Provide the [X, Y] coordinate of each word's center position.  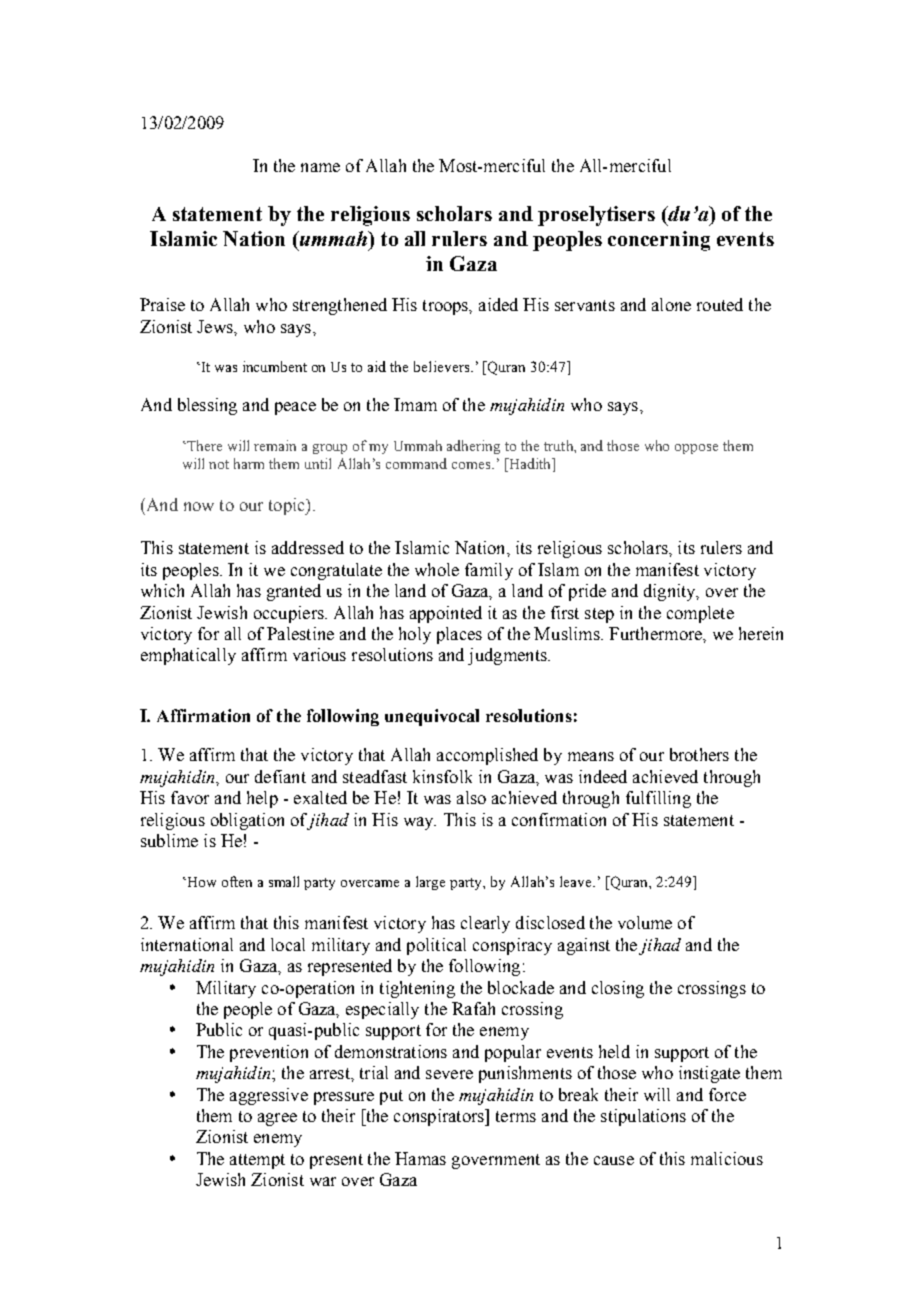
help [262, 799]
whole [437, 569]
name [320, 167]
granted [294, 592]
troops [447, 307]
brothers [699, 754]
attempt [257, 1161]
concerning [659, 241]
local [288, 944]
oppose [696, 449]
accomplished [487, 756]
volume [645, 922]
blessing [207, 406]
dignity [671, 592]
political [436, 946]
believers [443, 366]
